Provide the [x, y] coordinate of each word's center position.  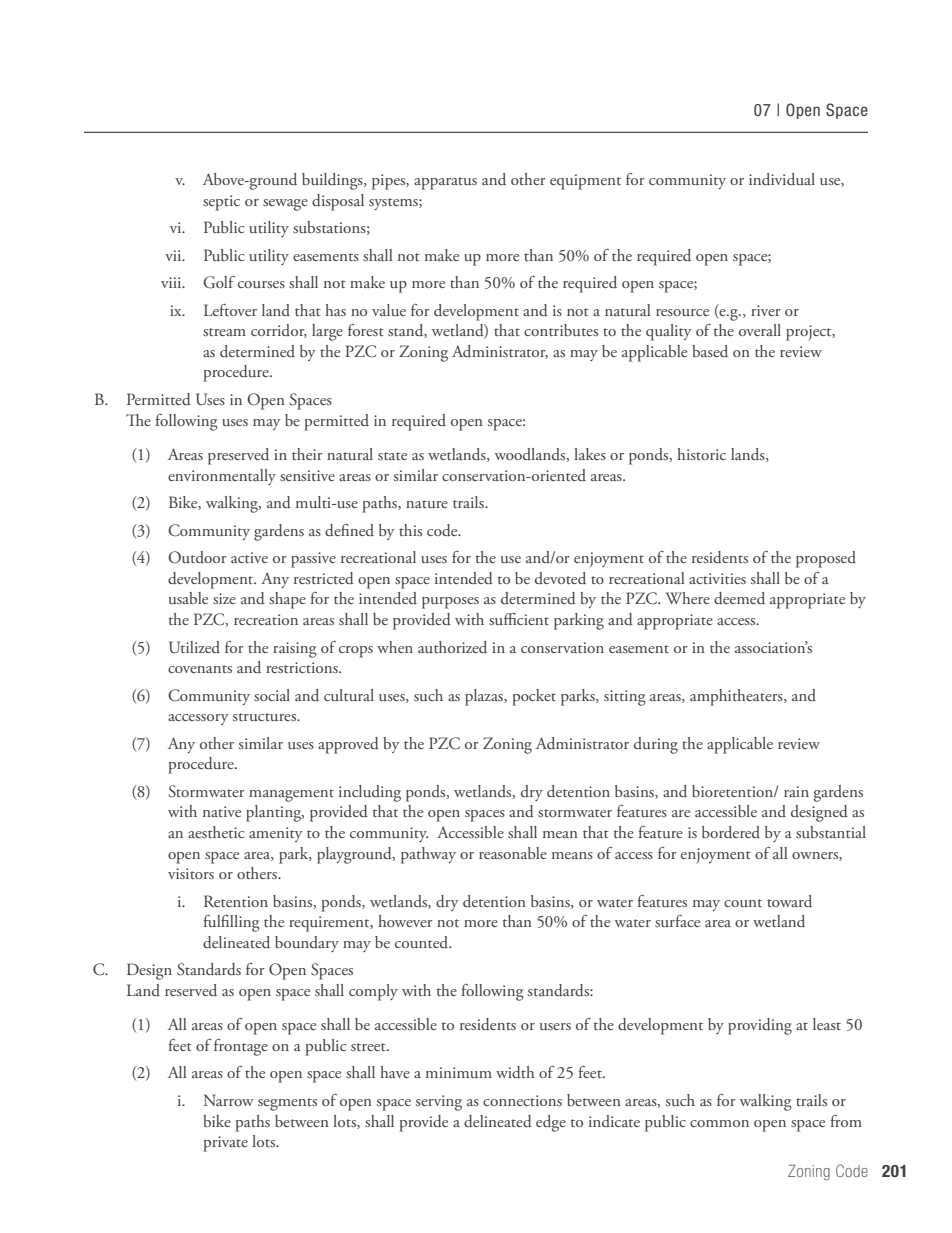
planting [275, 813]
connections [522, 1100]
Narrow [229, 1100]
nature [427, 504]
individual [782, 179]
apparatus [445, 183]
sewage [285, 205]
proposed [826, 559]
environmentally [222, 477]
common [719, 1123]
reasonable [513, 853]
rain [796, 791]
